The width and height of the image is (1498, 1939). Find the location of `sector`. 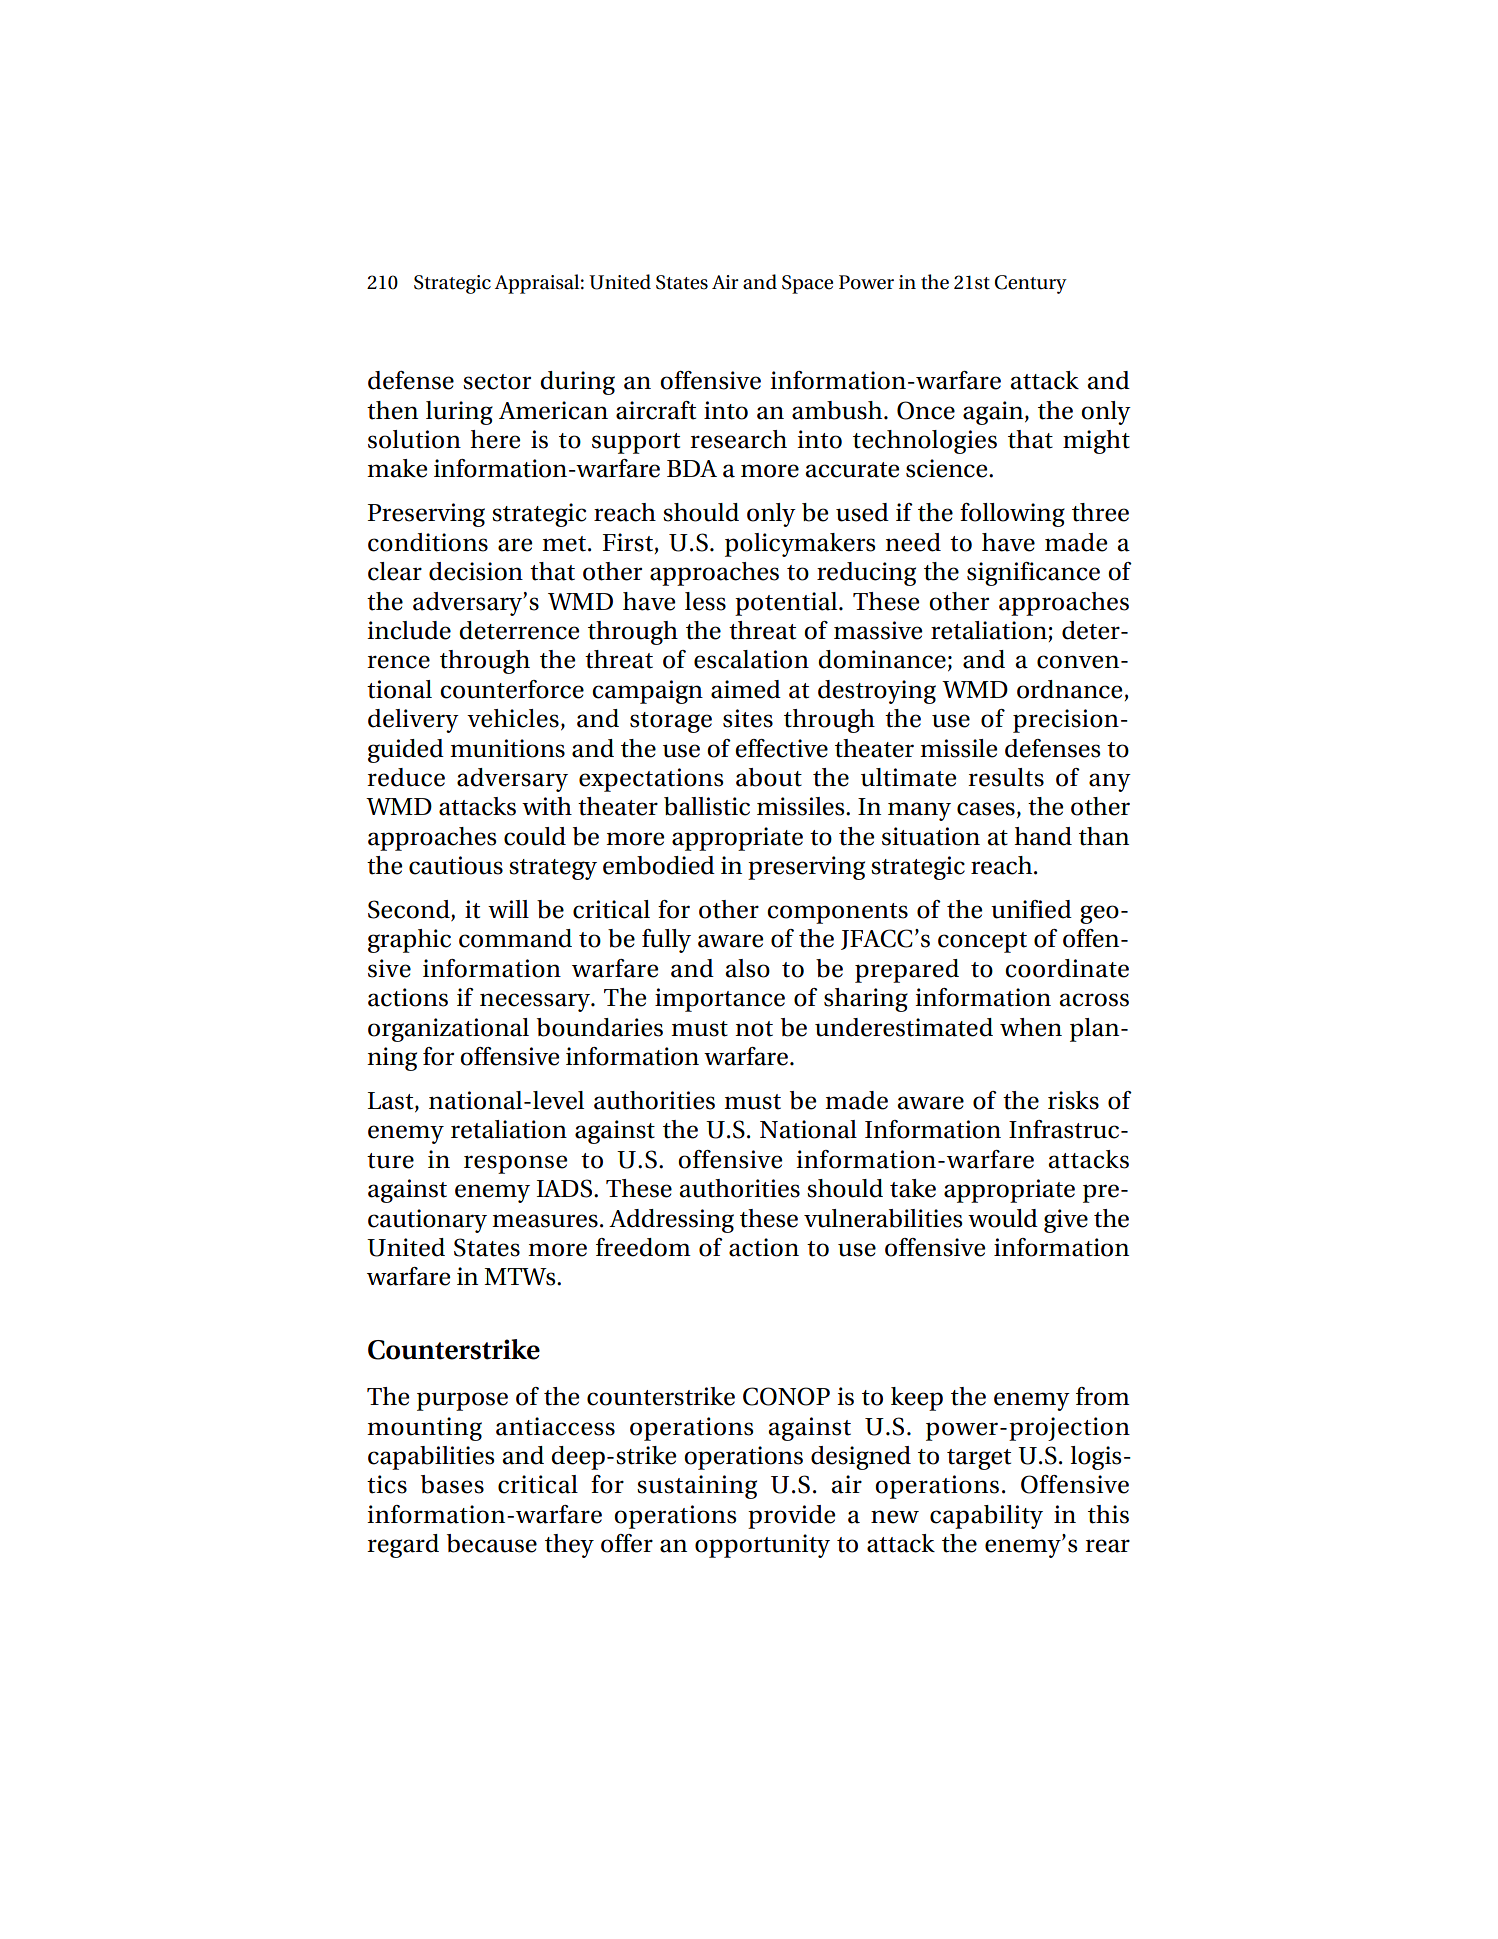

sector is located at coordinates (497, 382).
